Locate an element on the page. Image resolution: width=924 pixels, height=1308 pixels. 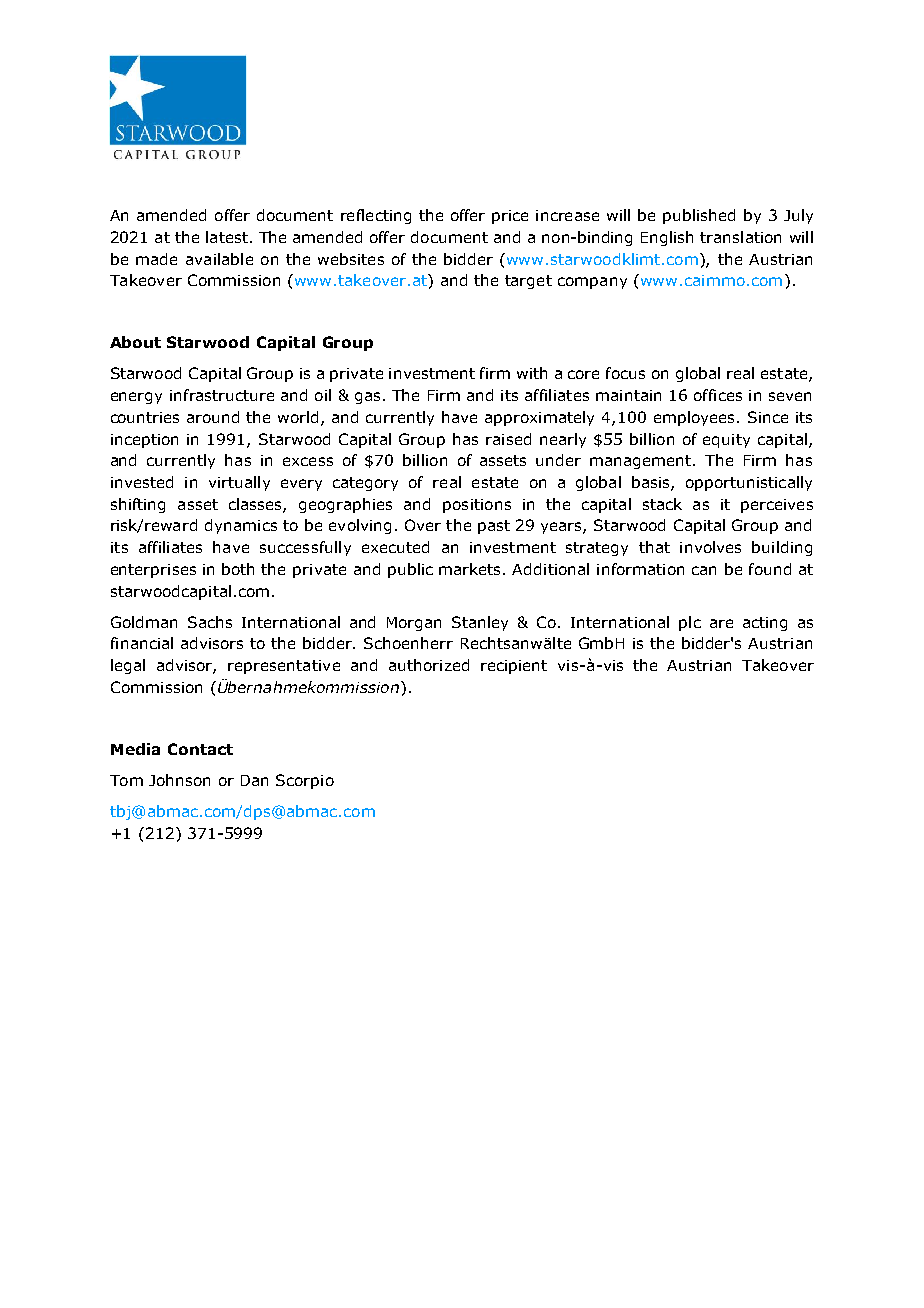
Scorpio is located at coordinates (305, 781).
